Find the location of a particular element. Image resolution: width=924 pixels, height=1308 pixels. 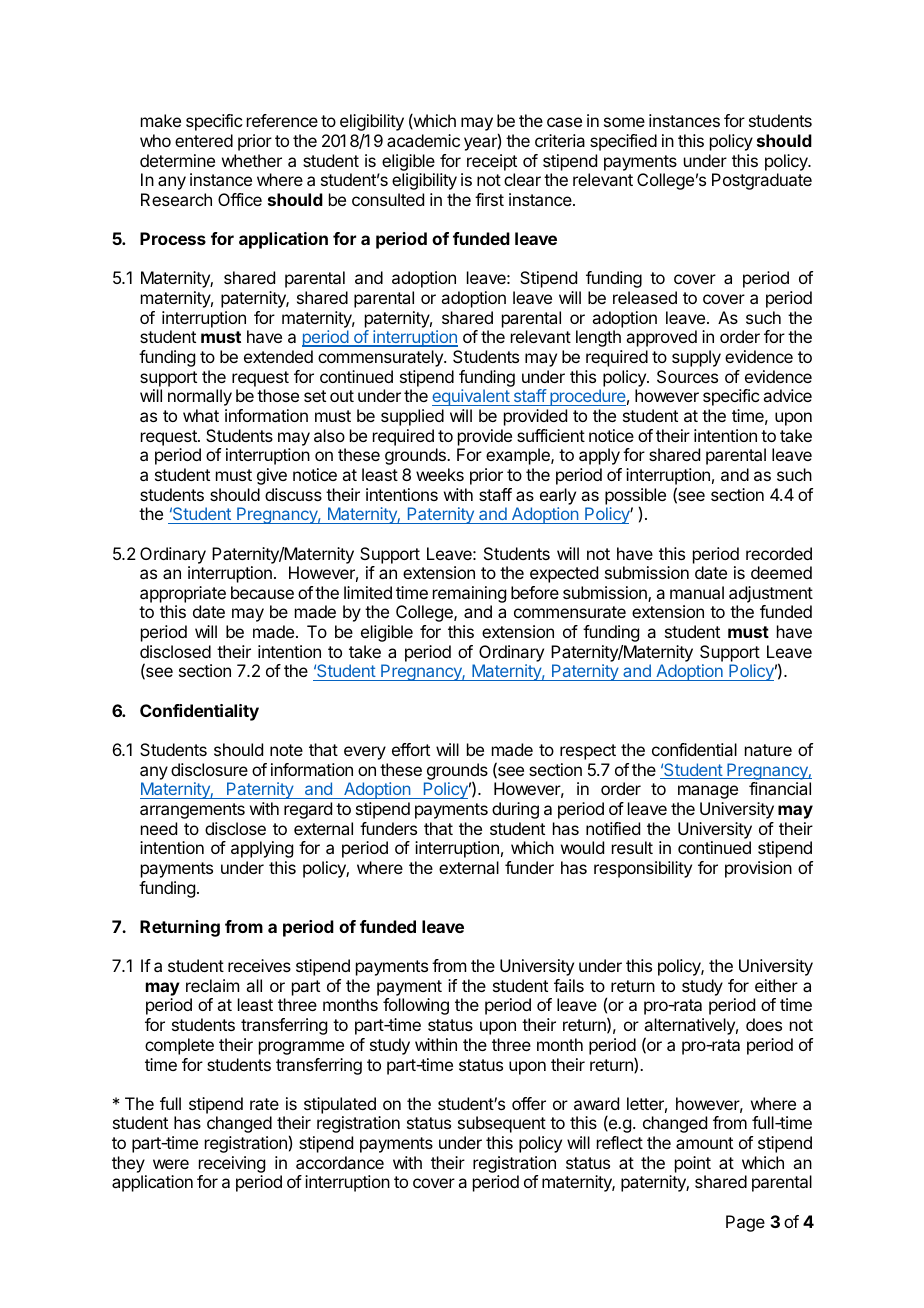

entered is located at coordinates (204, 140).
